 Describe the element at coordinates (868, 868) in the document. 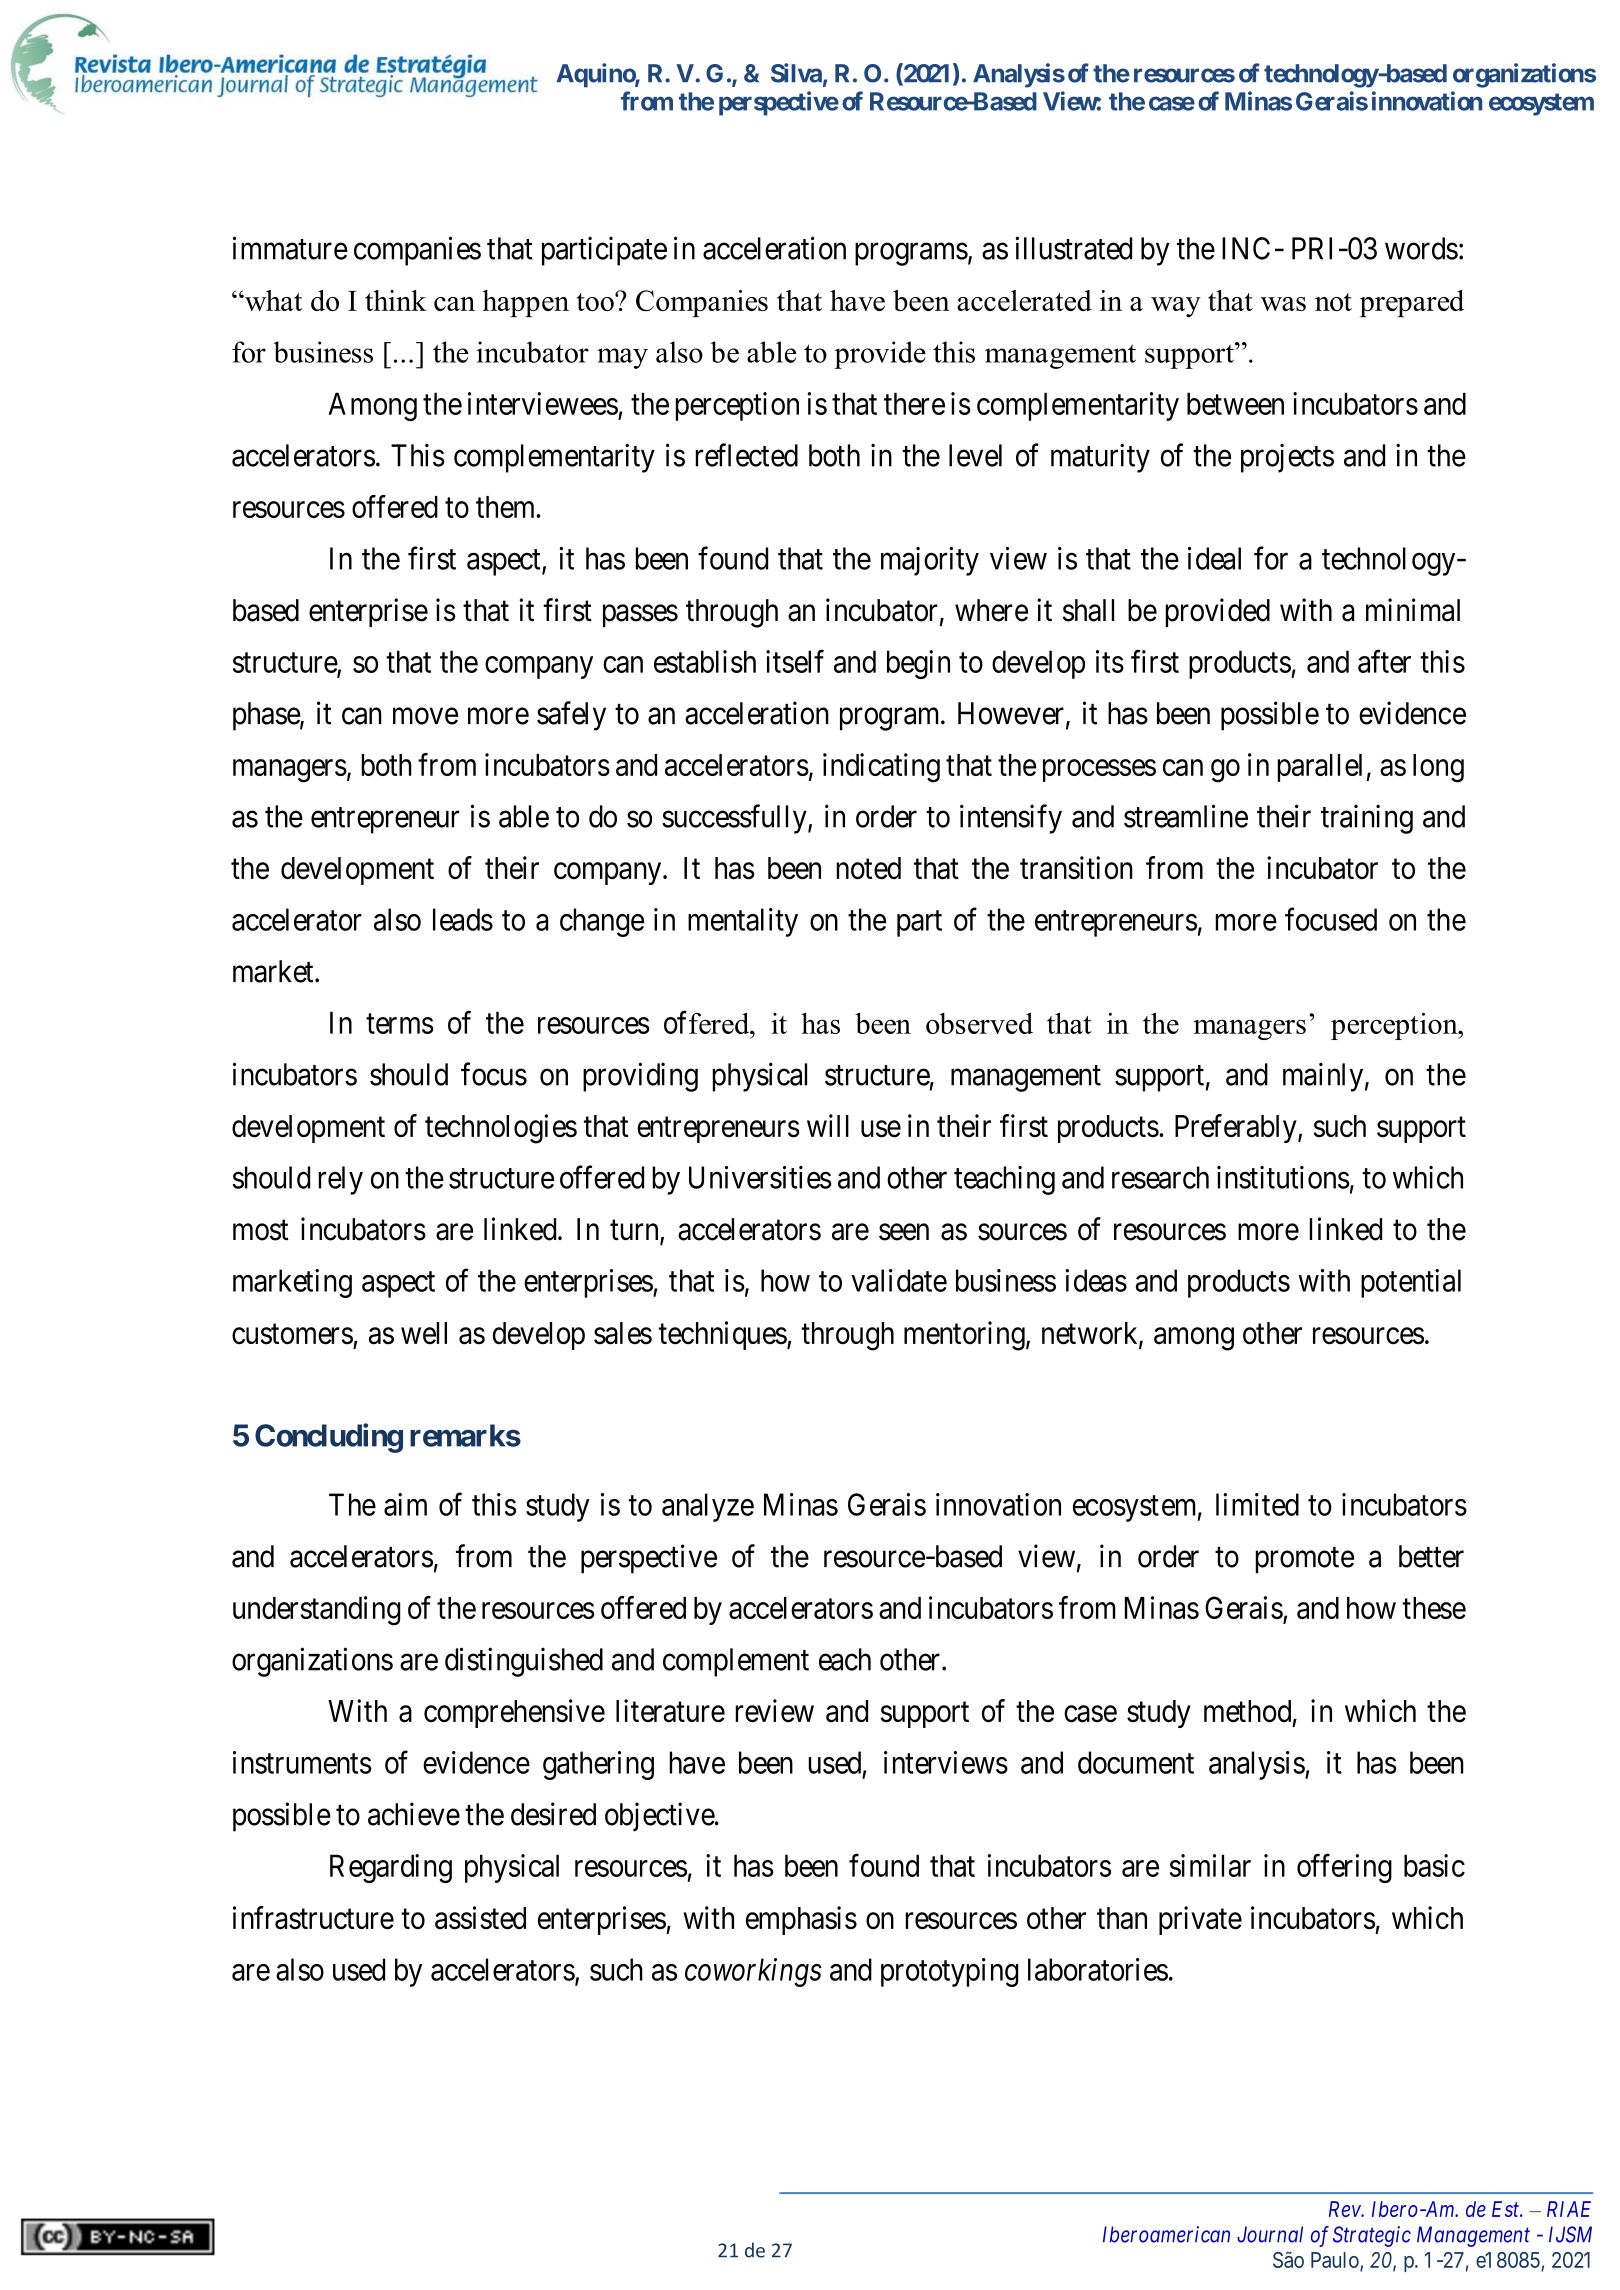

I see `noted` at that location.
